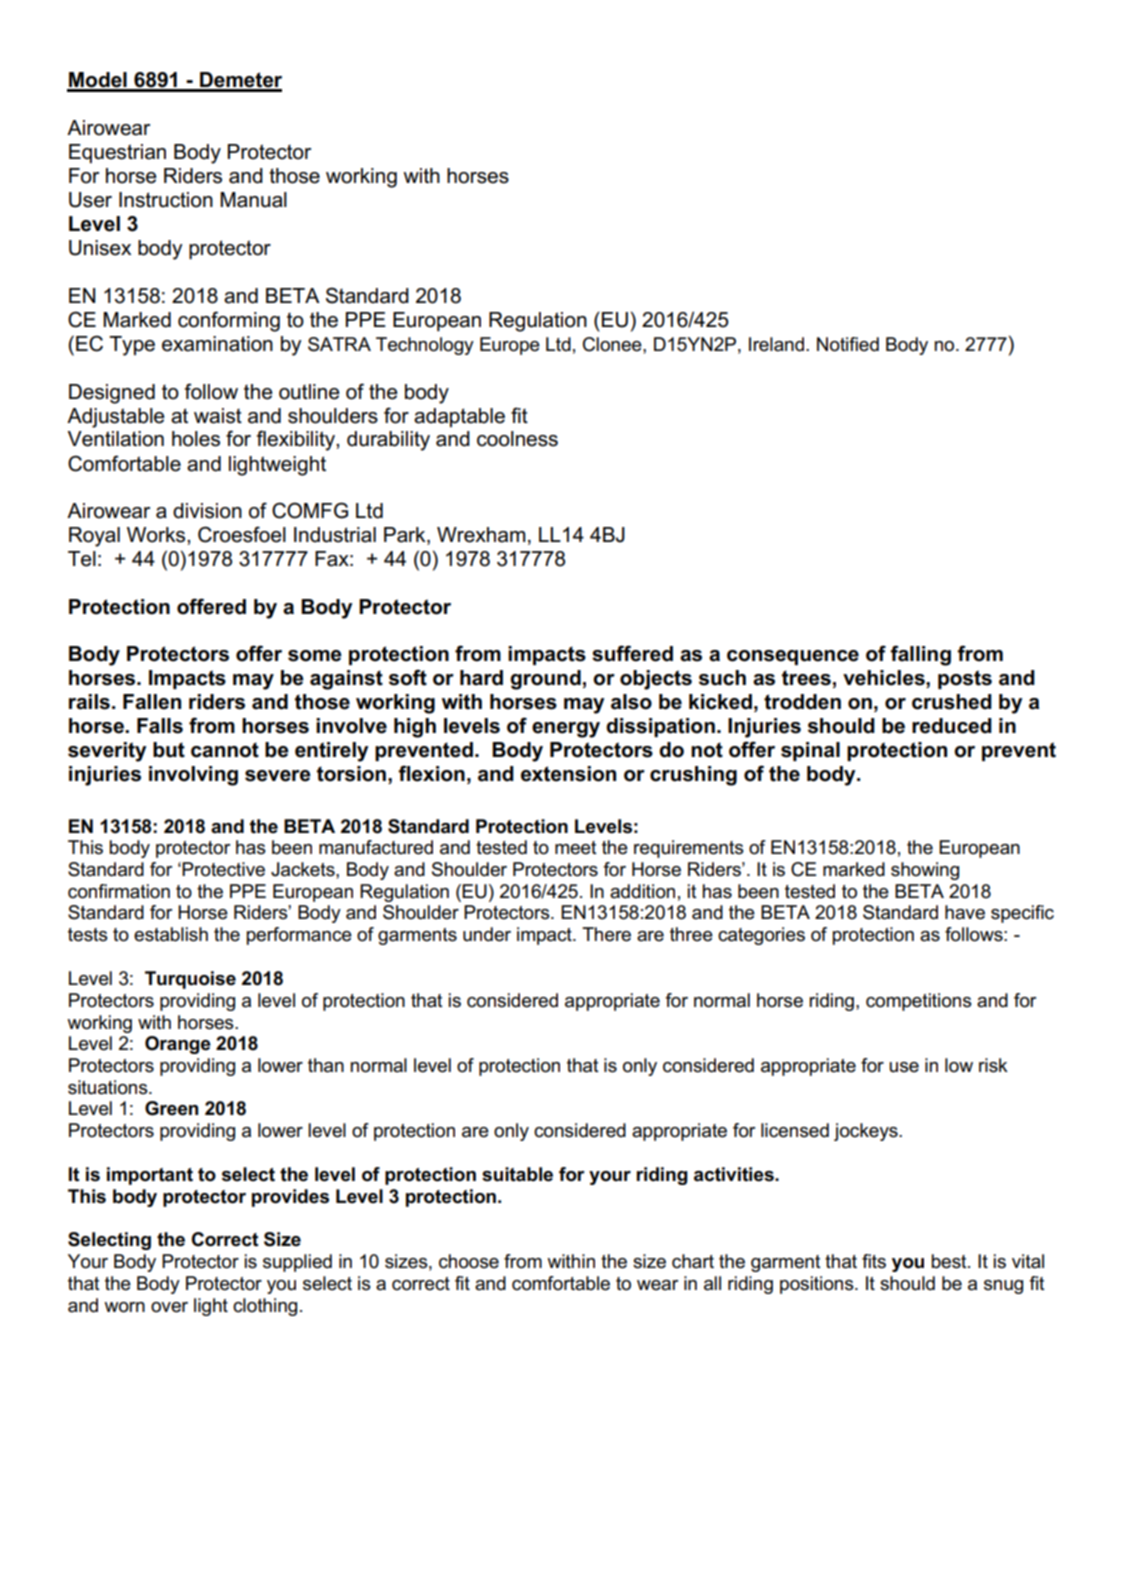 The width and height of the screenshot is (1127, 1594). I want to click on Instruction, so click(166, 200).
